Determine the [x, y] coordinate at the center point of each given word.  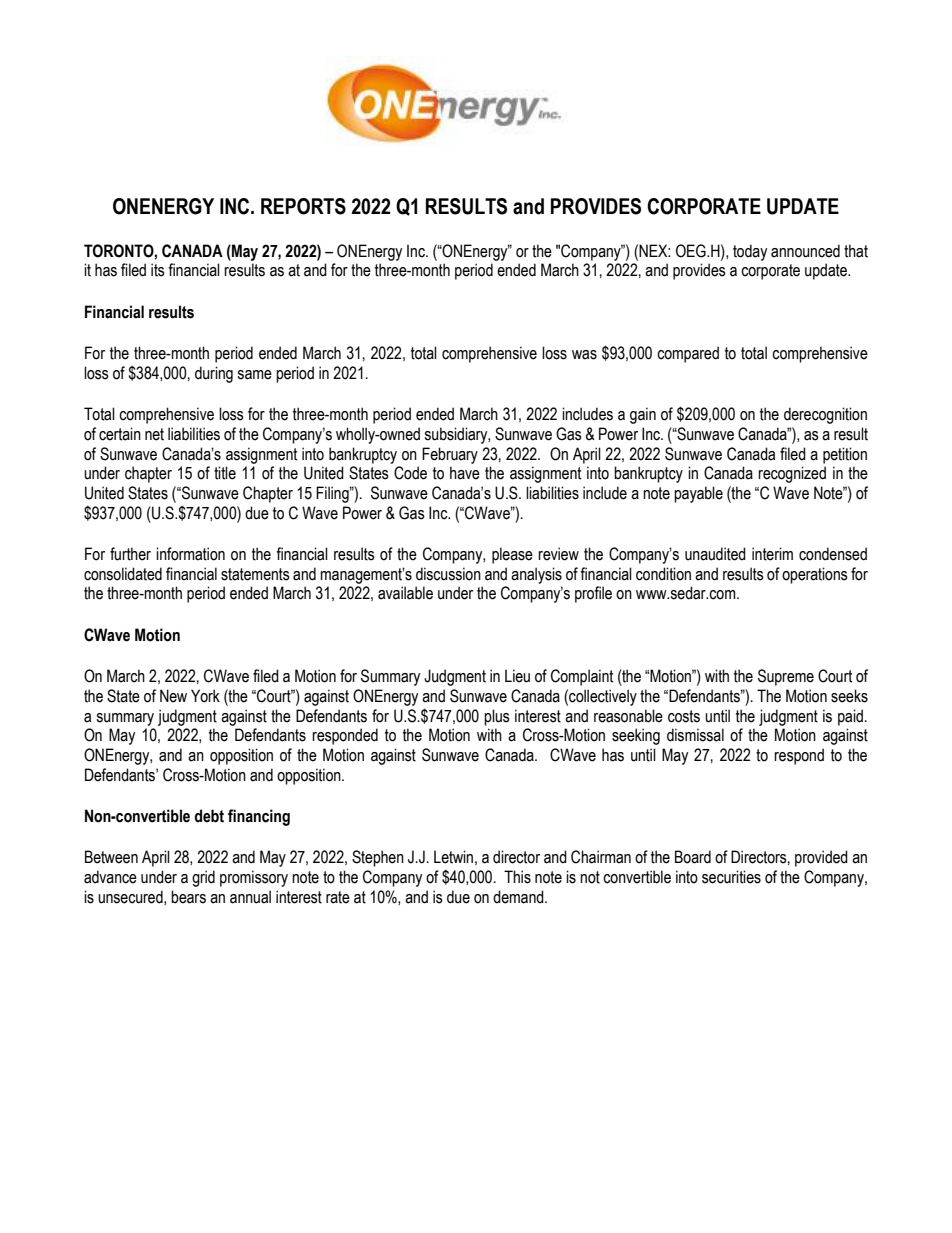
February [450, 455]
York [205, 696]
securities [731, 877]
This [517, 877]
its [158, 270]
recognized [792, 474]
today [750, 252]
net [154, 434]
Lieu [517, 676]
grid [203, 878]
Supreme [786, 677]
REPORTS [303, 206]
